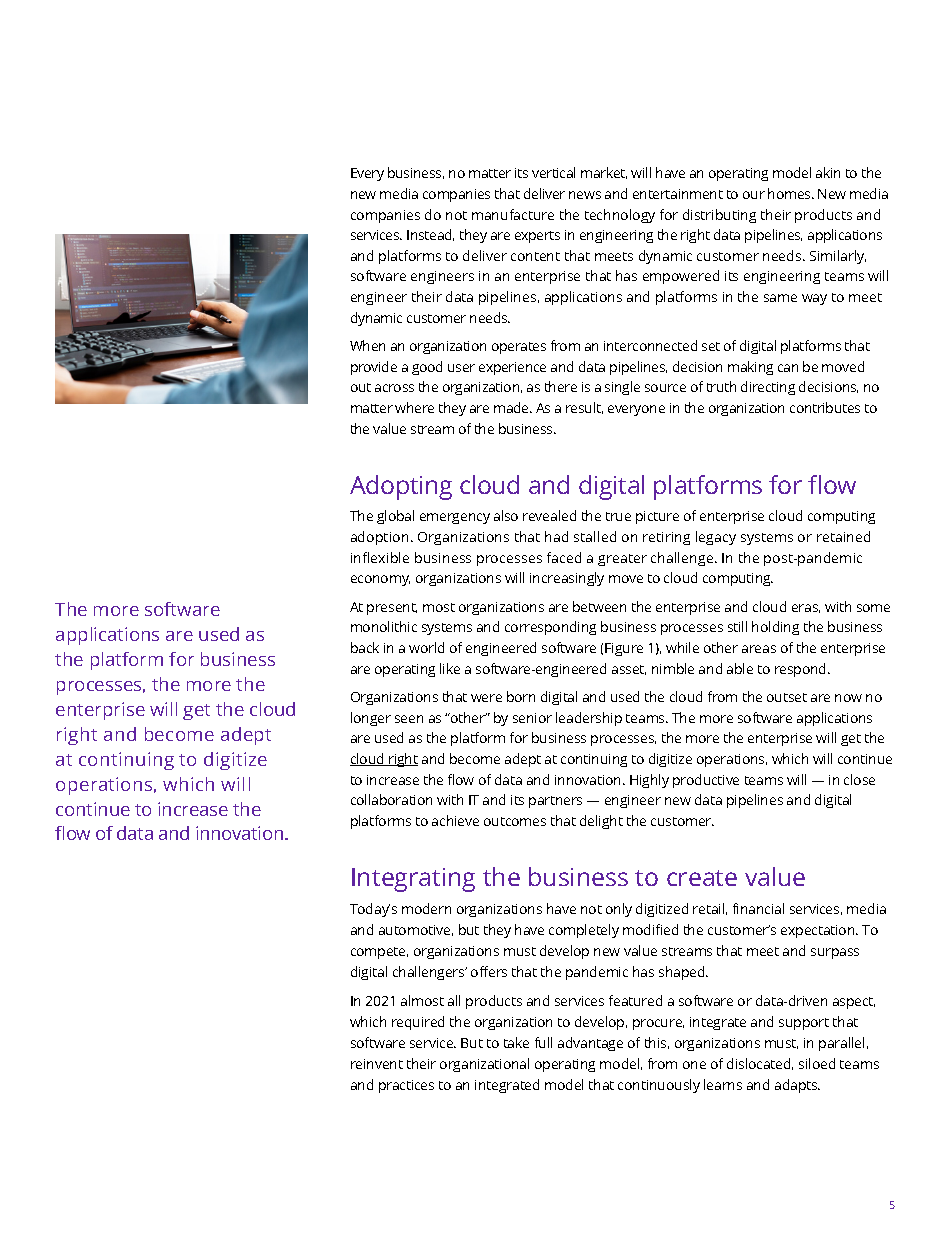 The image size is (952, 1233). I want to click on world, so click(426, 647).
